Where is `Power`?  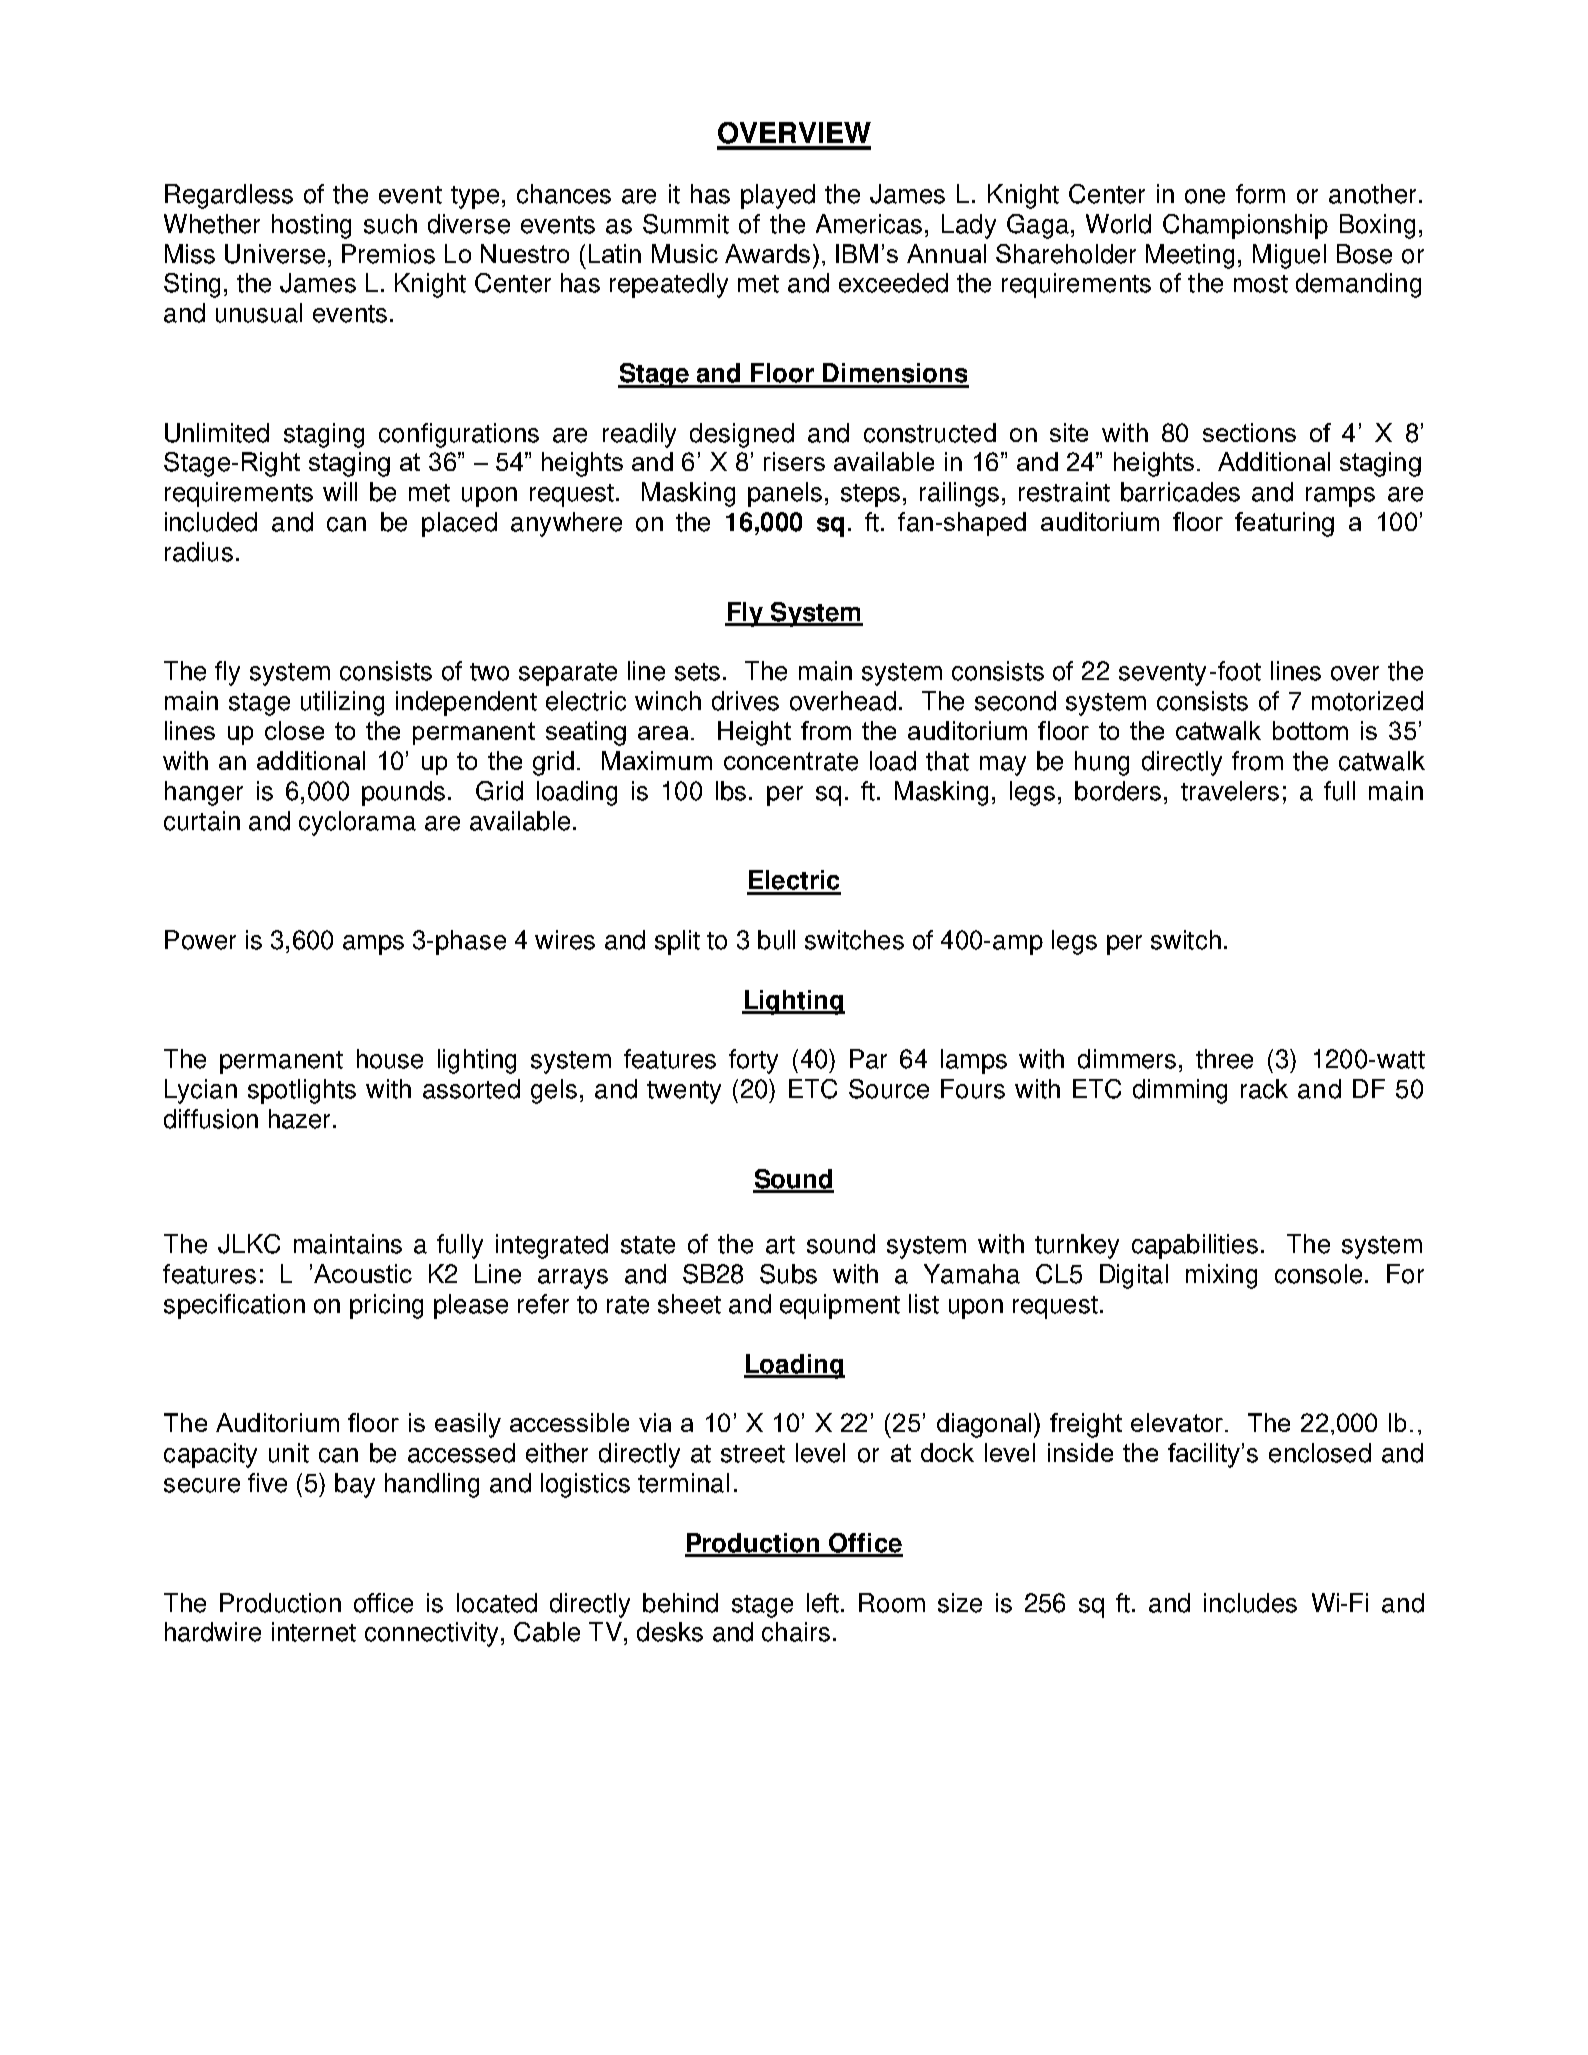 Power is located at coordinates (200, 940).
